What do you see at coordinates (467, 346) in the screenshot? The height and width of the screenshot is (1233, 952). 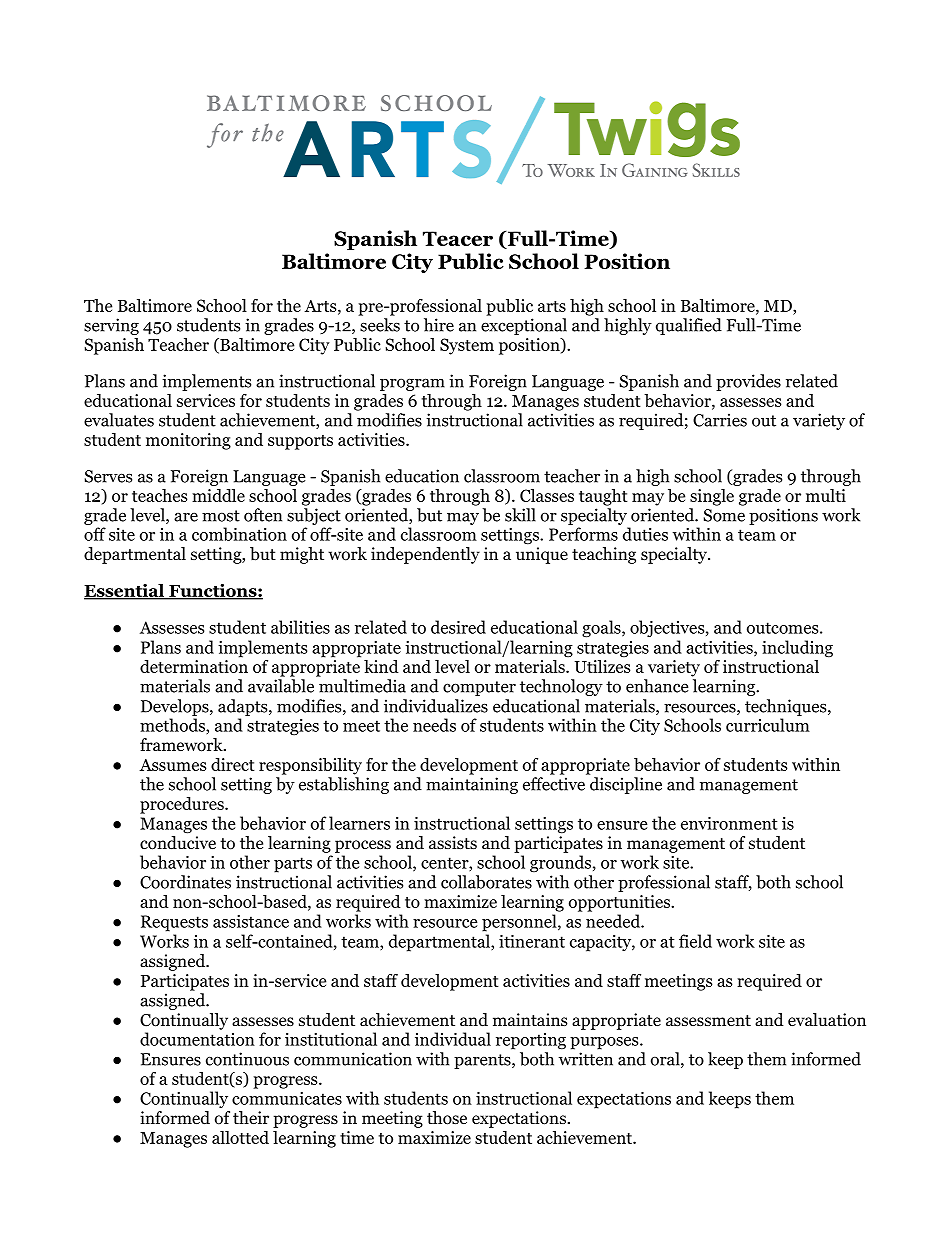 I see `System` at bounding box center [467, 346].
